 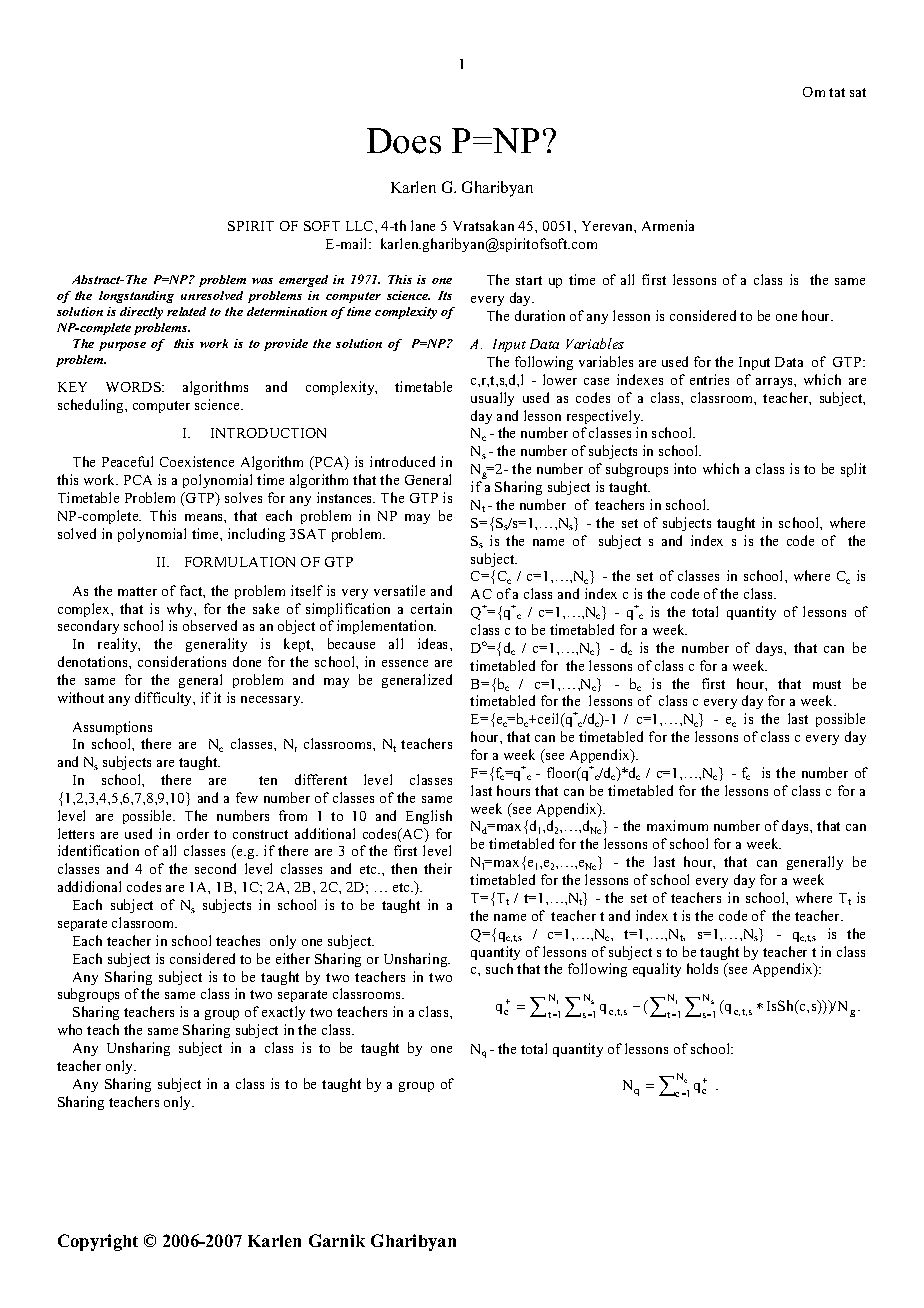 What do you see at coordinates (827, 684) in the page?
I see `must` at bounding box center [827, 684].
